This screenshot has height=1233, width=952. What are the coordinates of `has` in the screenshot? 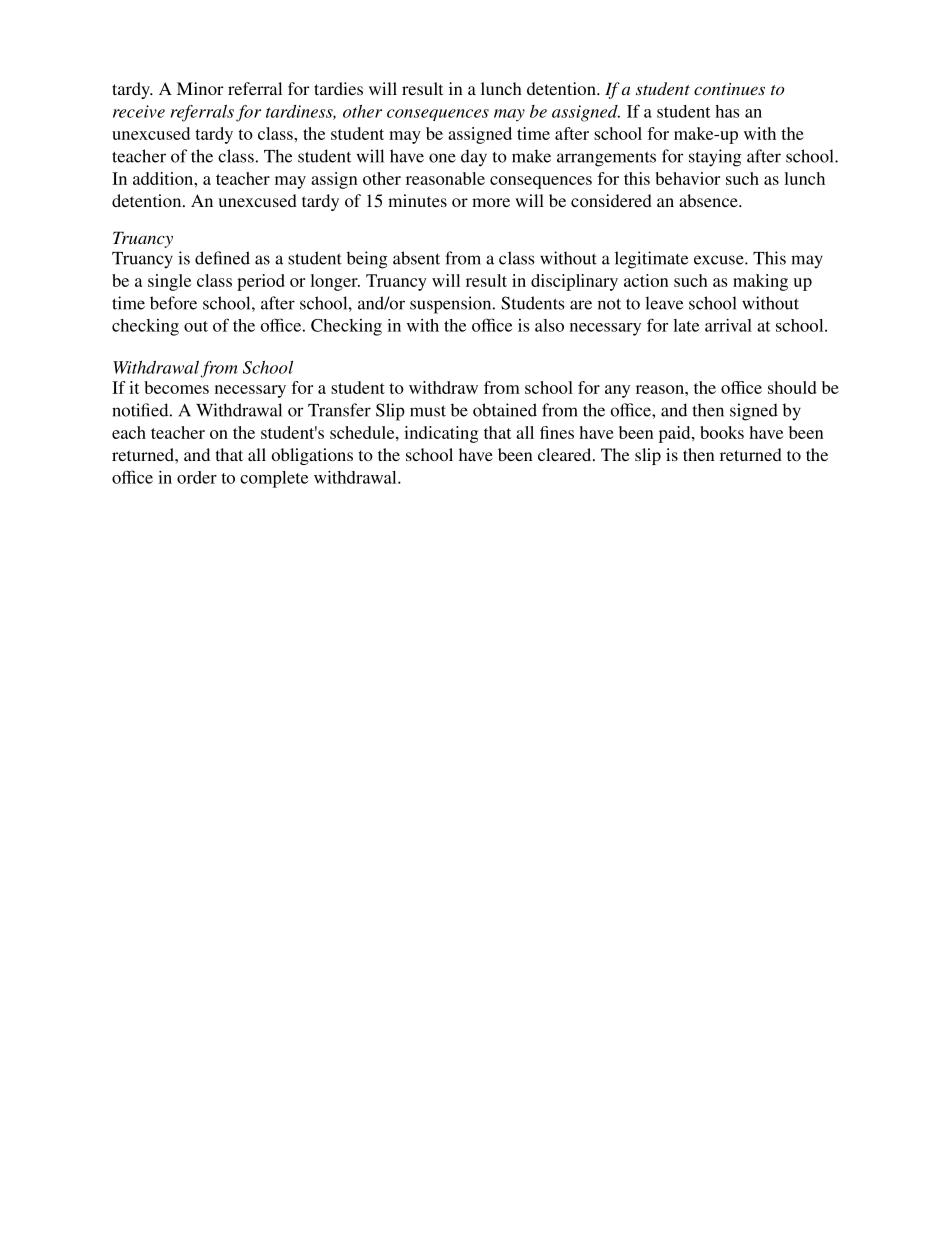 It's located at (727, 111).
